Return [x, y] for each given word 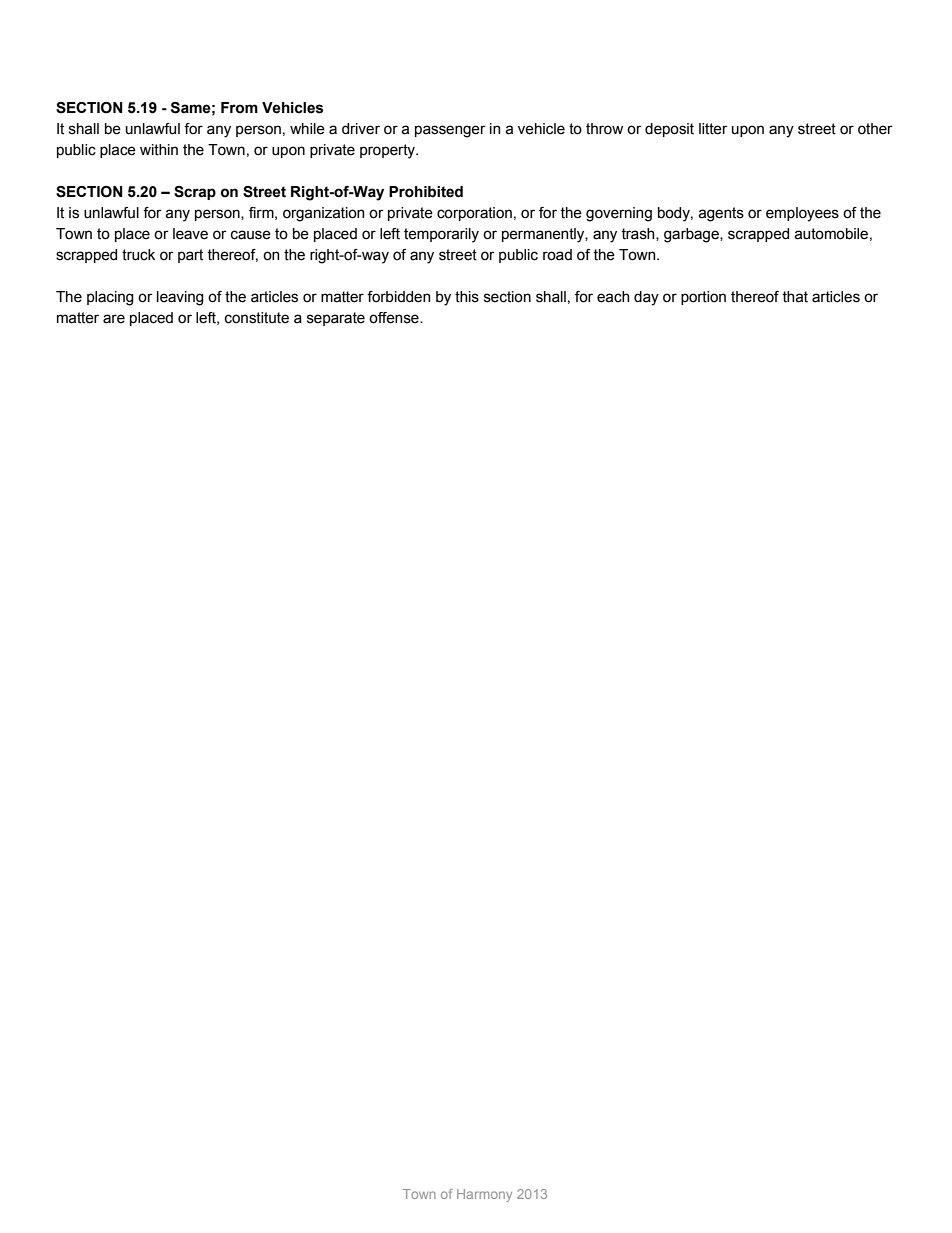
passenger [450, 131]
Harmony [484, 1195]
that [795, 297]
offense [395, 318]
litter [713, 129]
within [159, 150]
